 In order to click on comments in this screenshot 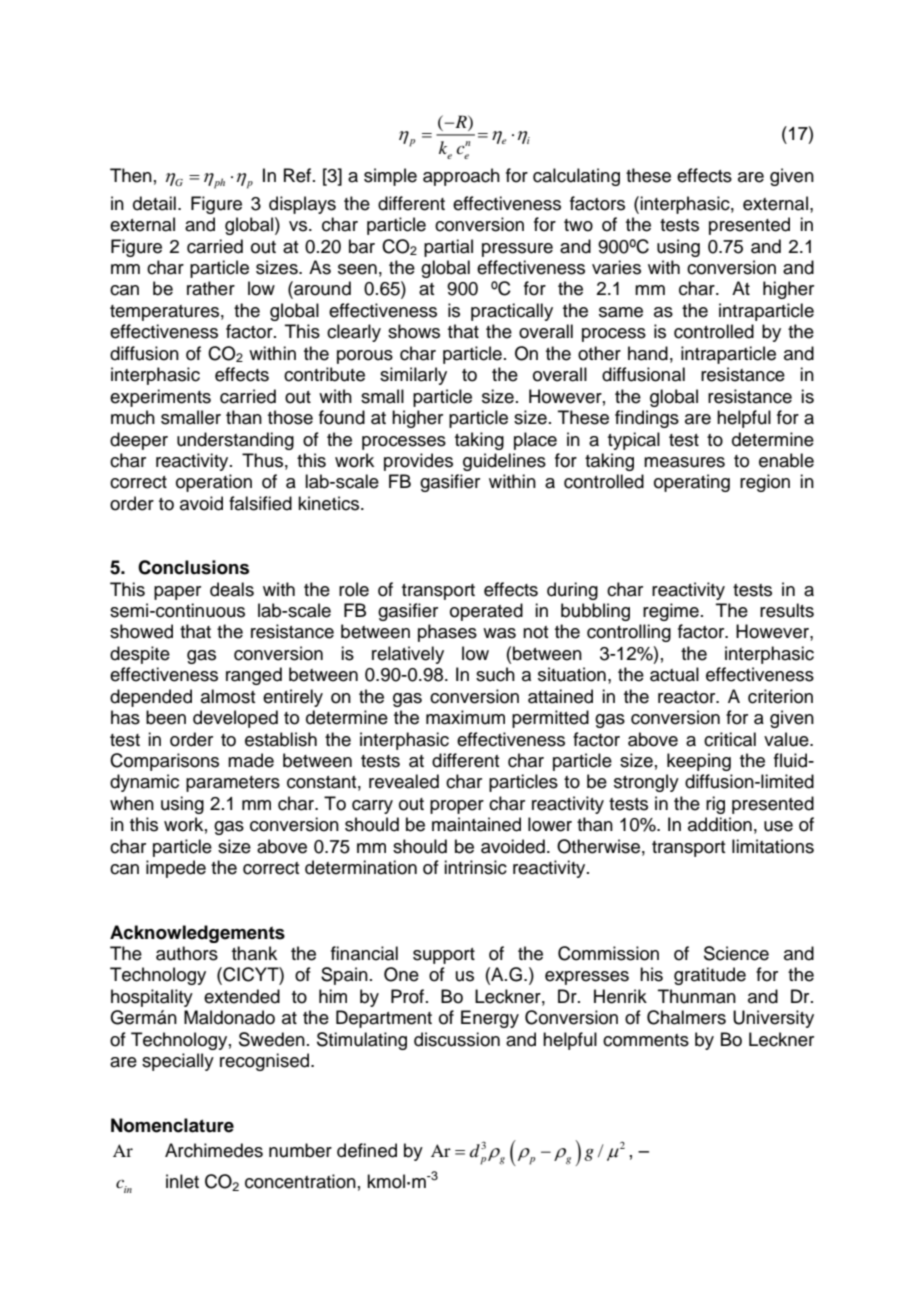, I will do `click(646, 1040)`.
